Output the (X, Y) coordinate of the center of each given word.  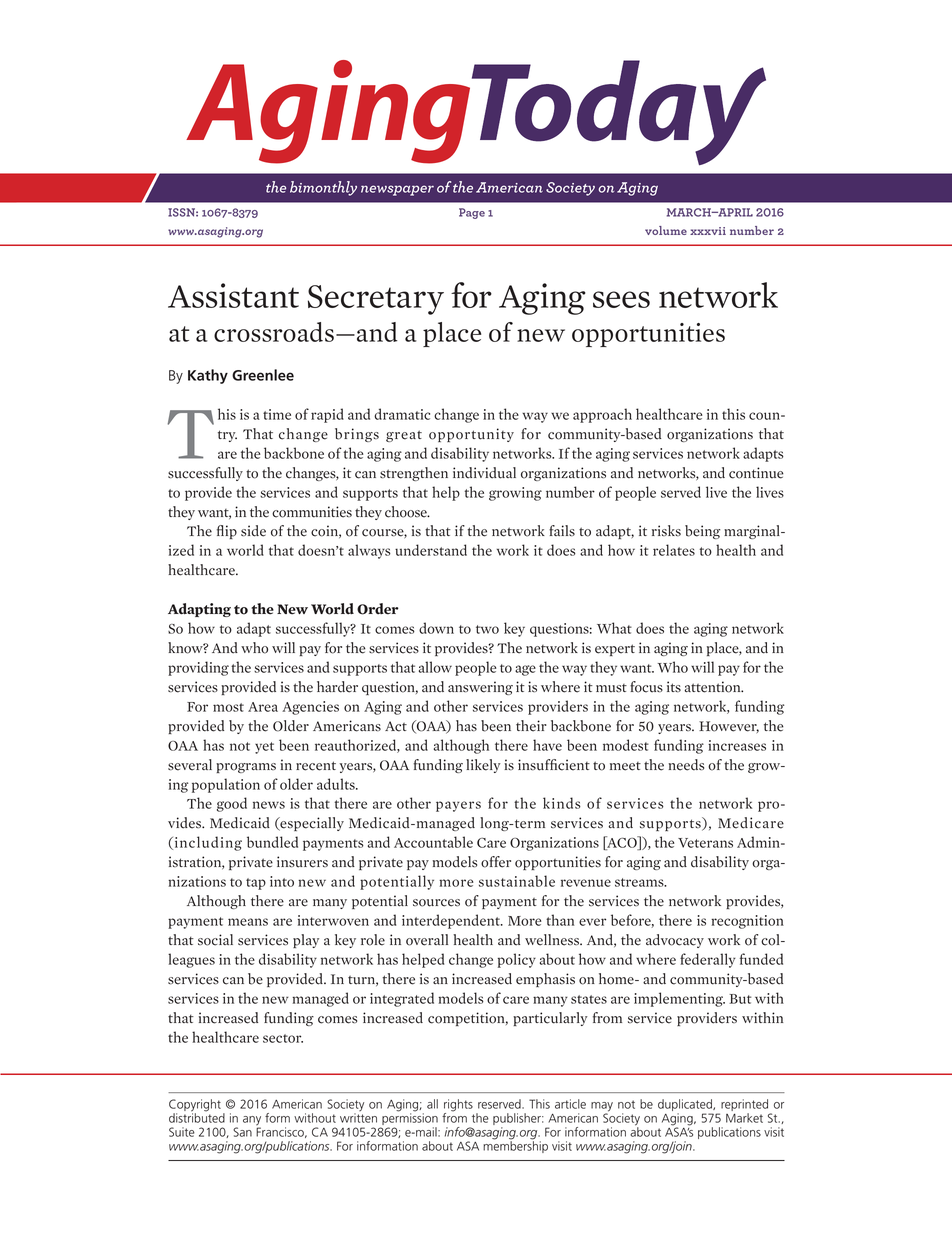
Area (263, 707)
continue (756, 473)
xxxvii (708, 231)
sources (436, 903)
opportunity (471, 435)
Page (472, 213)
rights (458, 1106)
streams (640, 882)
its (674, 687)
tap (256, 884)
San (242, 1132)
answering (480, 688)
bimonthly (323, 188)
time (277, 414)
